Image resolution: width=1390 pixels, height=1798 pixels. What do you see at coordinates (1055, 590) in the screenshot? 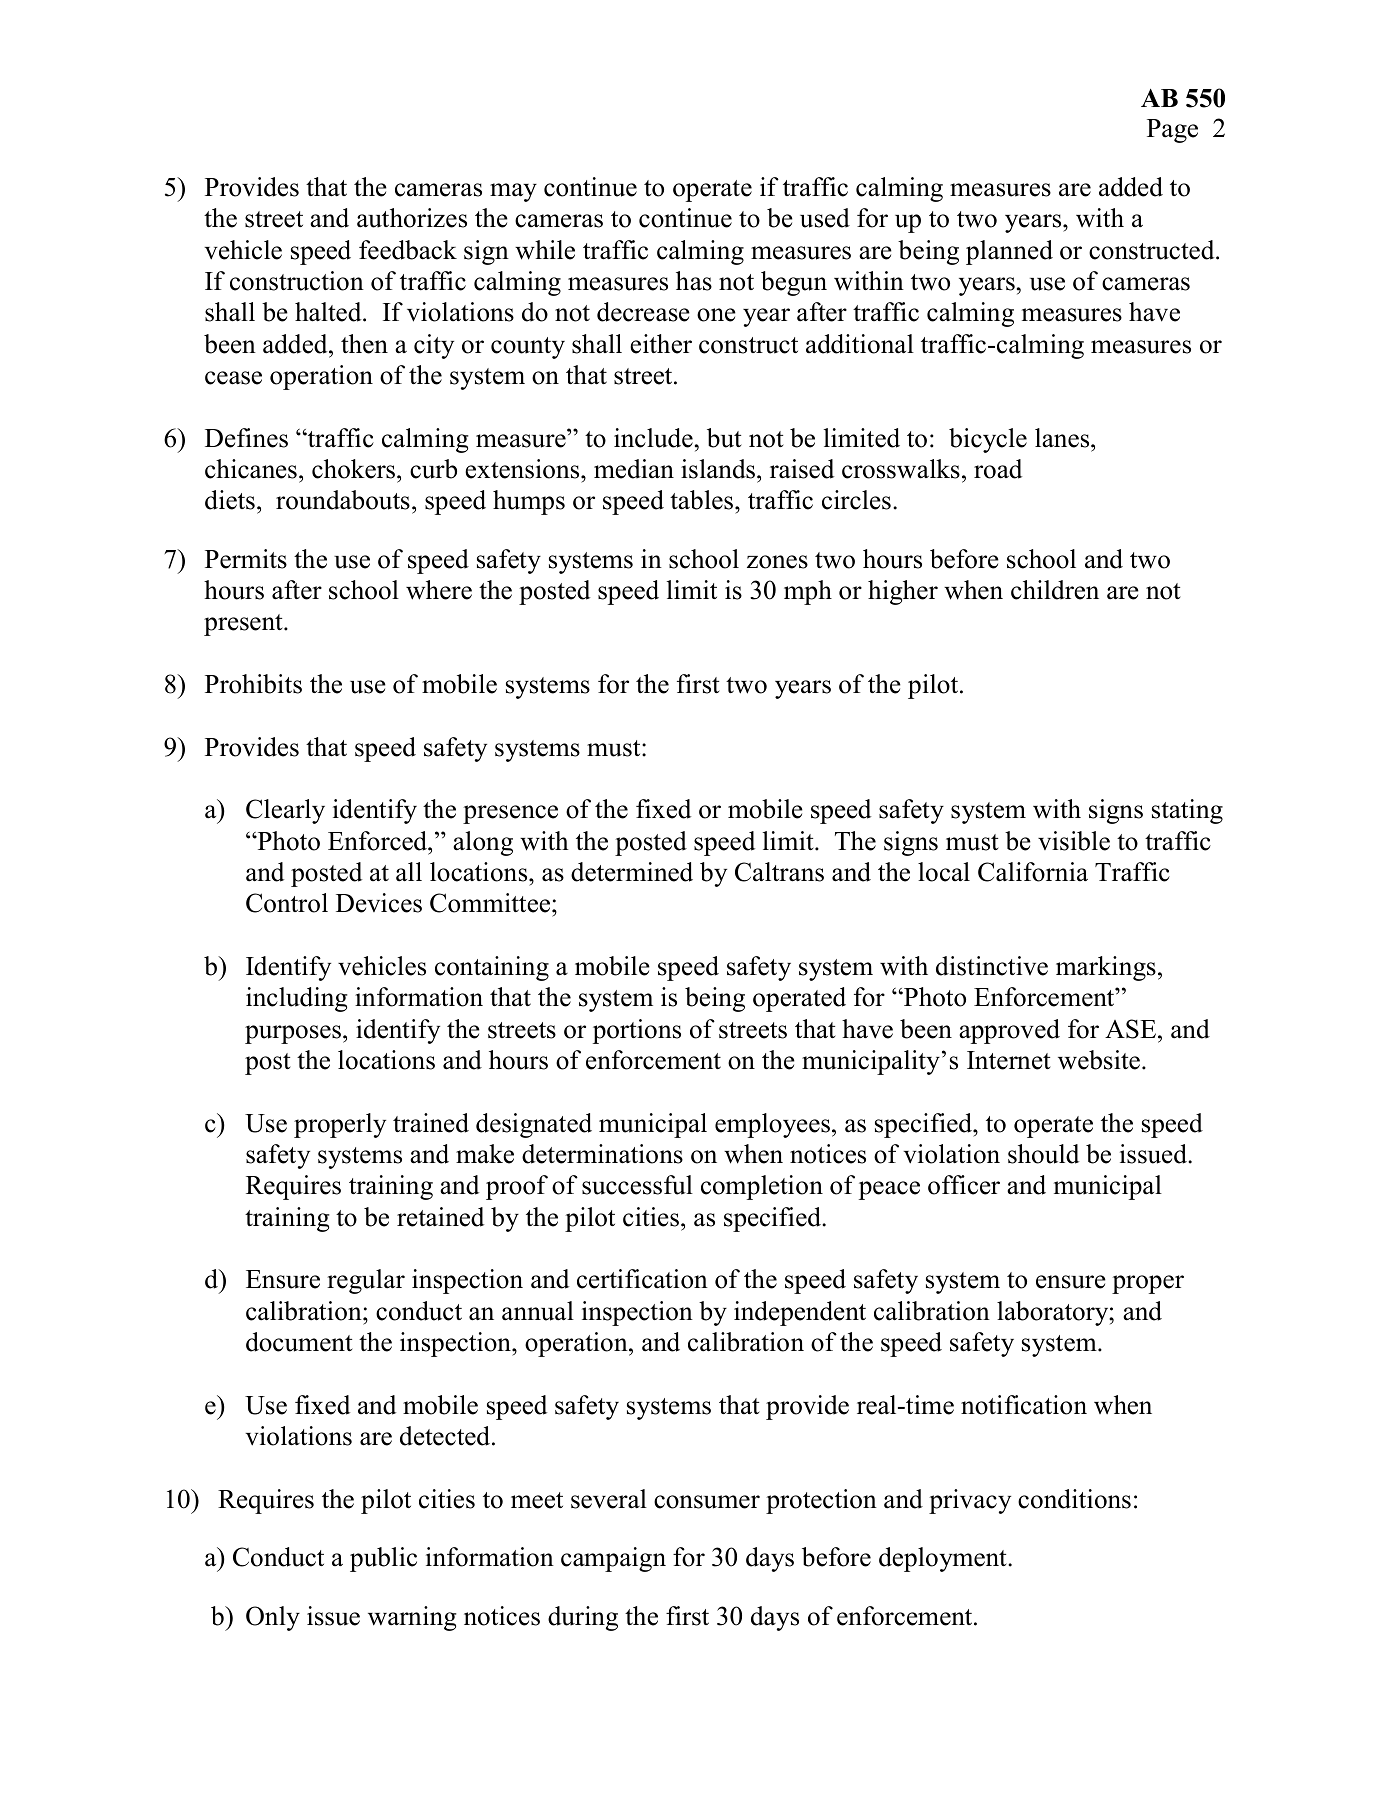
I see `children` at bounding box center [1055, 590].
